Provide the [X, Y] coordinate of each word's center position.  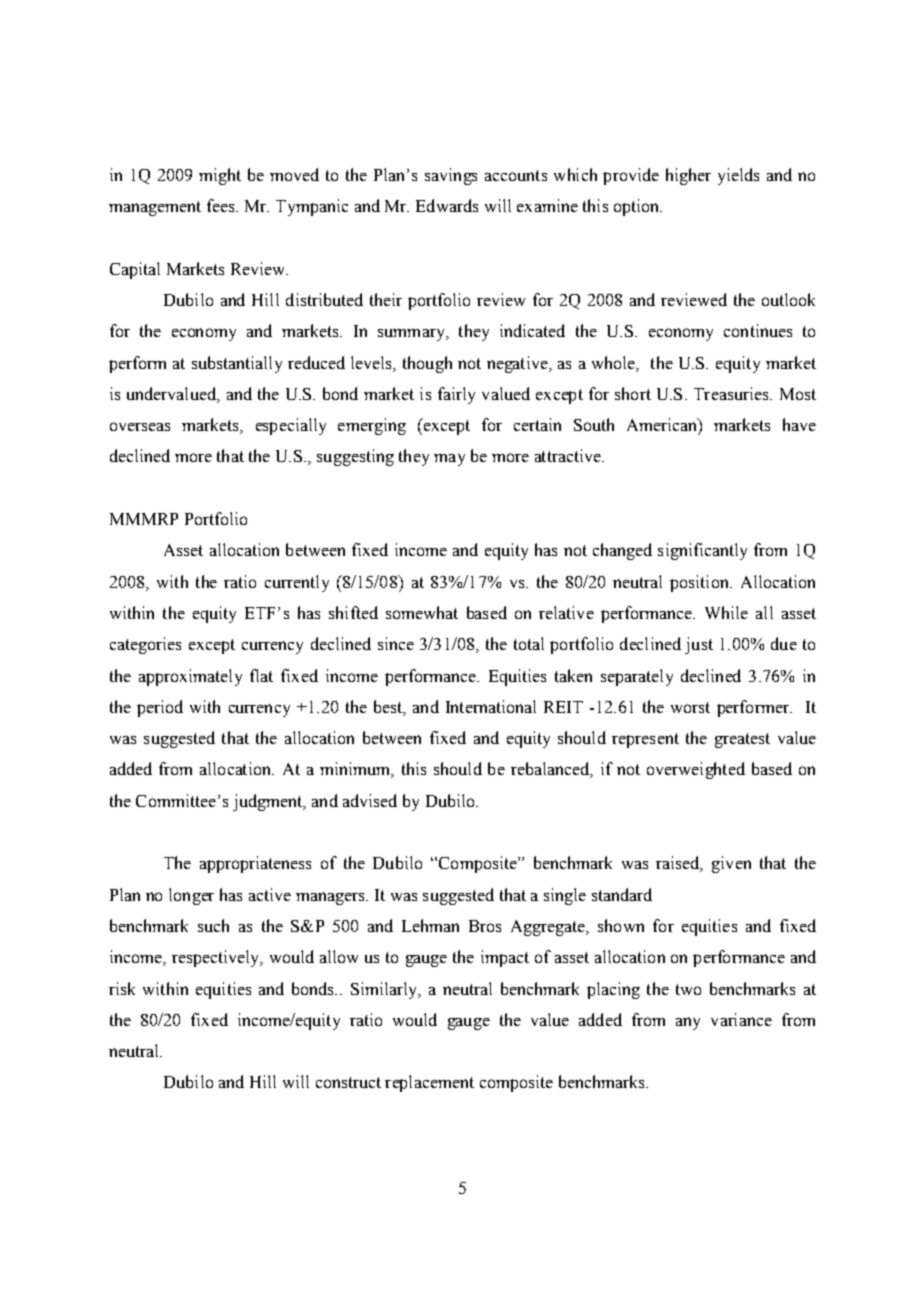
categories [145, 645]
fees [222, 205]
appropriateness [255, 864]
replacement [429, 1083]
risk [122, 988]
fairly [456, 395]
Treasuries [732, 393]
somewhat [422, 612]
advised [370, 800]
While [726, 612]
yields [738, 176]
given [731, 864]
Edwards [447, 205]
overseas [140, 426]
